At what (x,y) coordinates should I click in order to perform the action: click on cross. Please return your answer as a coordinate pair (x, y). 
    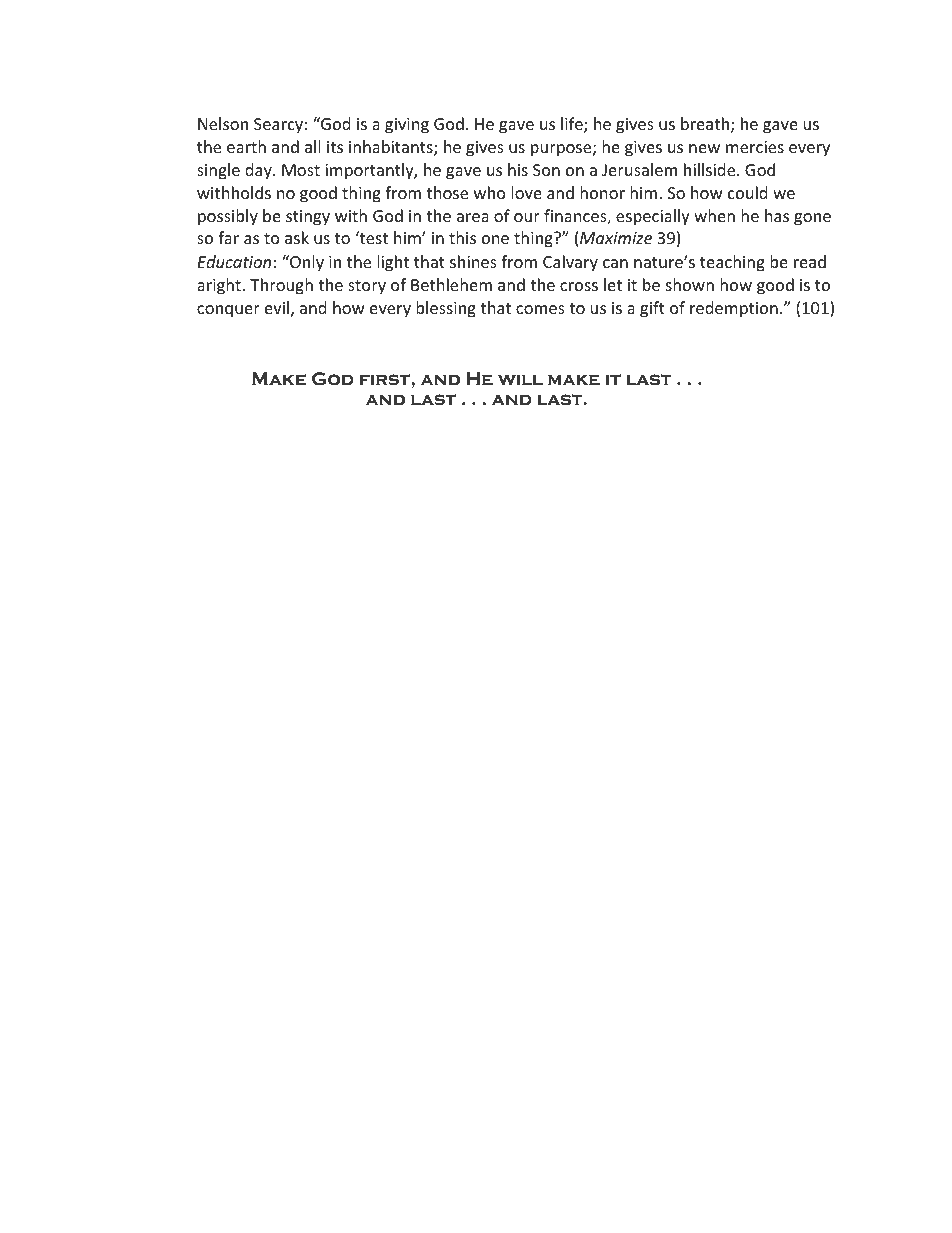
    Looking at the image, I should click on (579, 286).
